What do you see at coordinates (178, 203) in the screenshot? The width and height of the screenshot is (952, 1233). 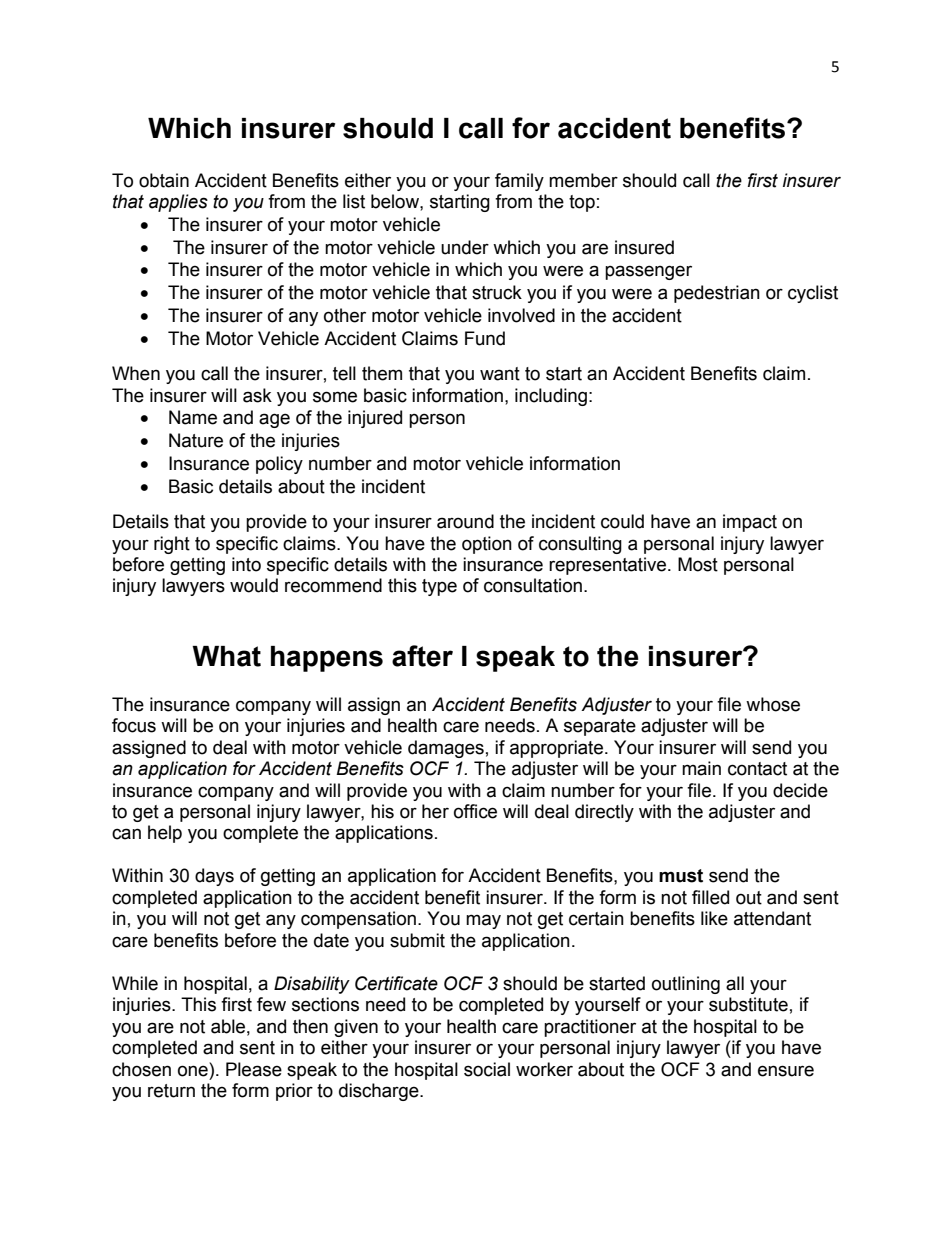 I see `applies` at bounding box center [178, 203].
